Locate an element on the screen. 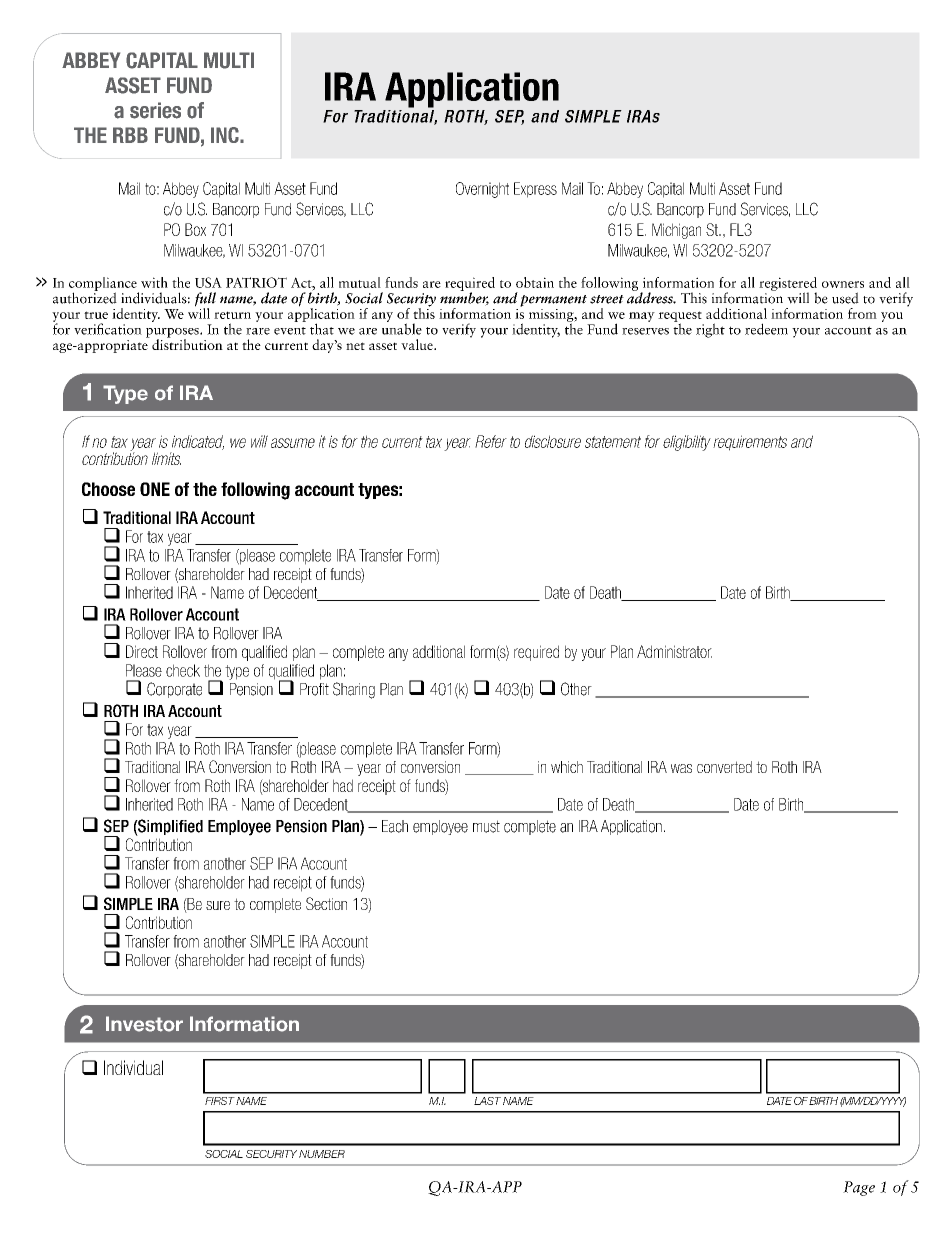 The width and height of the screenshot is (952, 1233). Administrator is located at coordinates (674, 651).
